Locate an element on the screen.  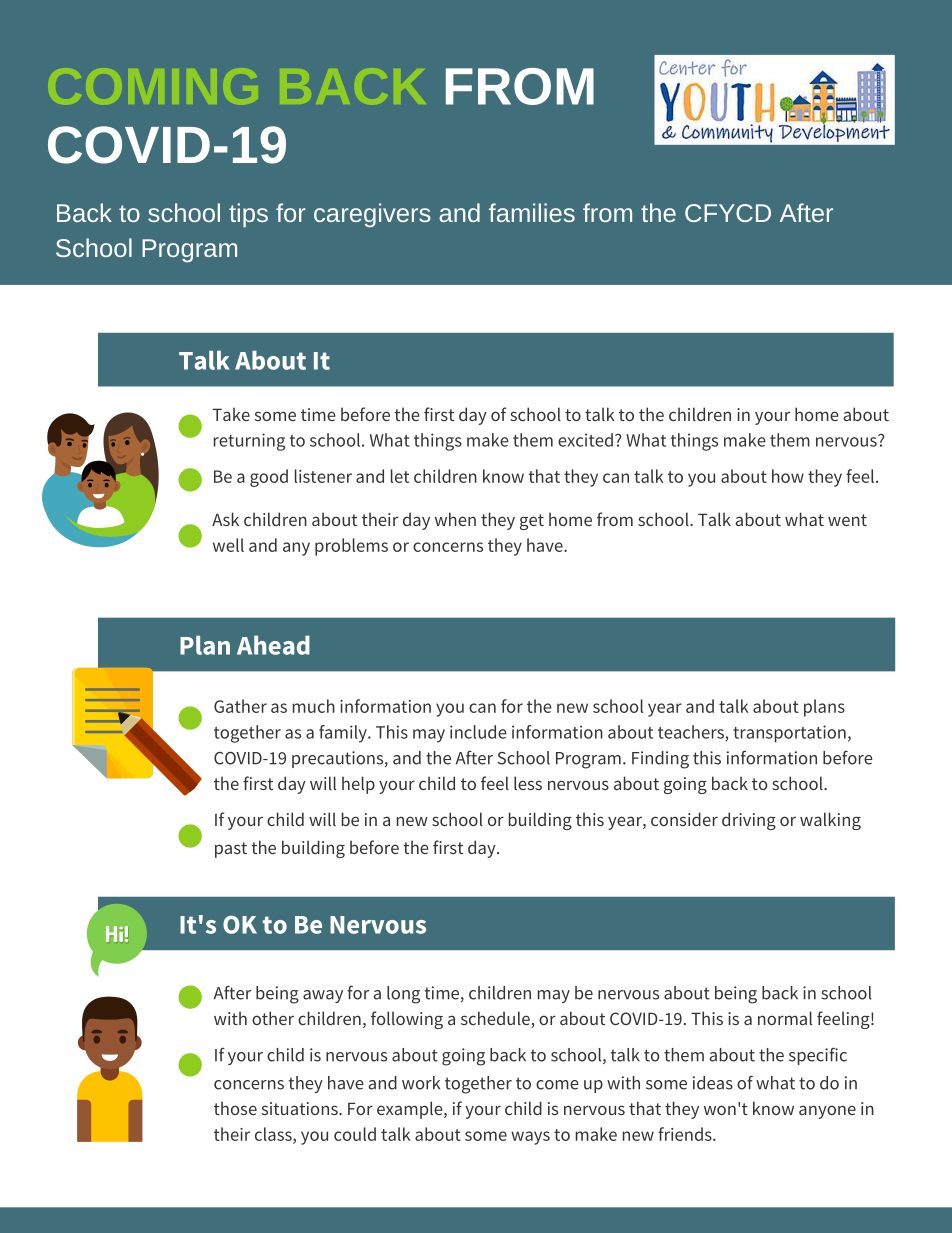
problems is located at coordinates (351, 547).
